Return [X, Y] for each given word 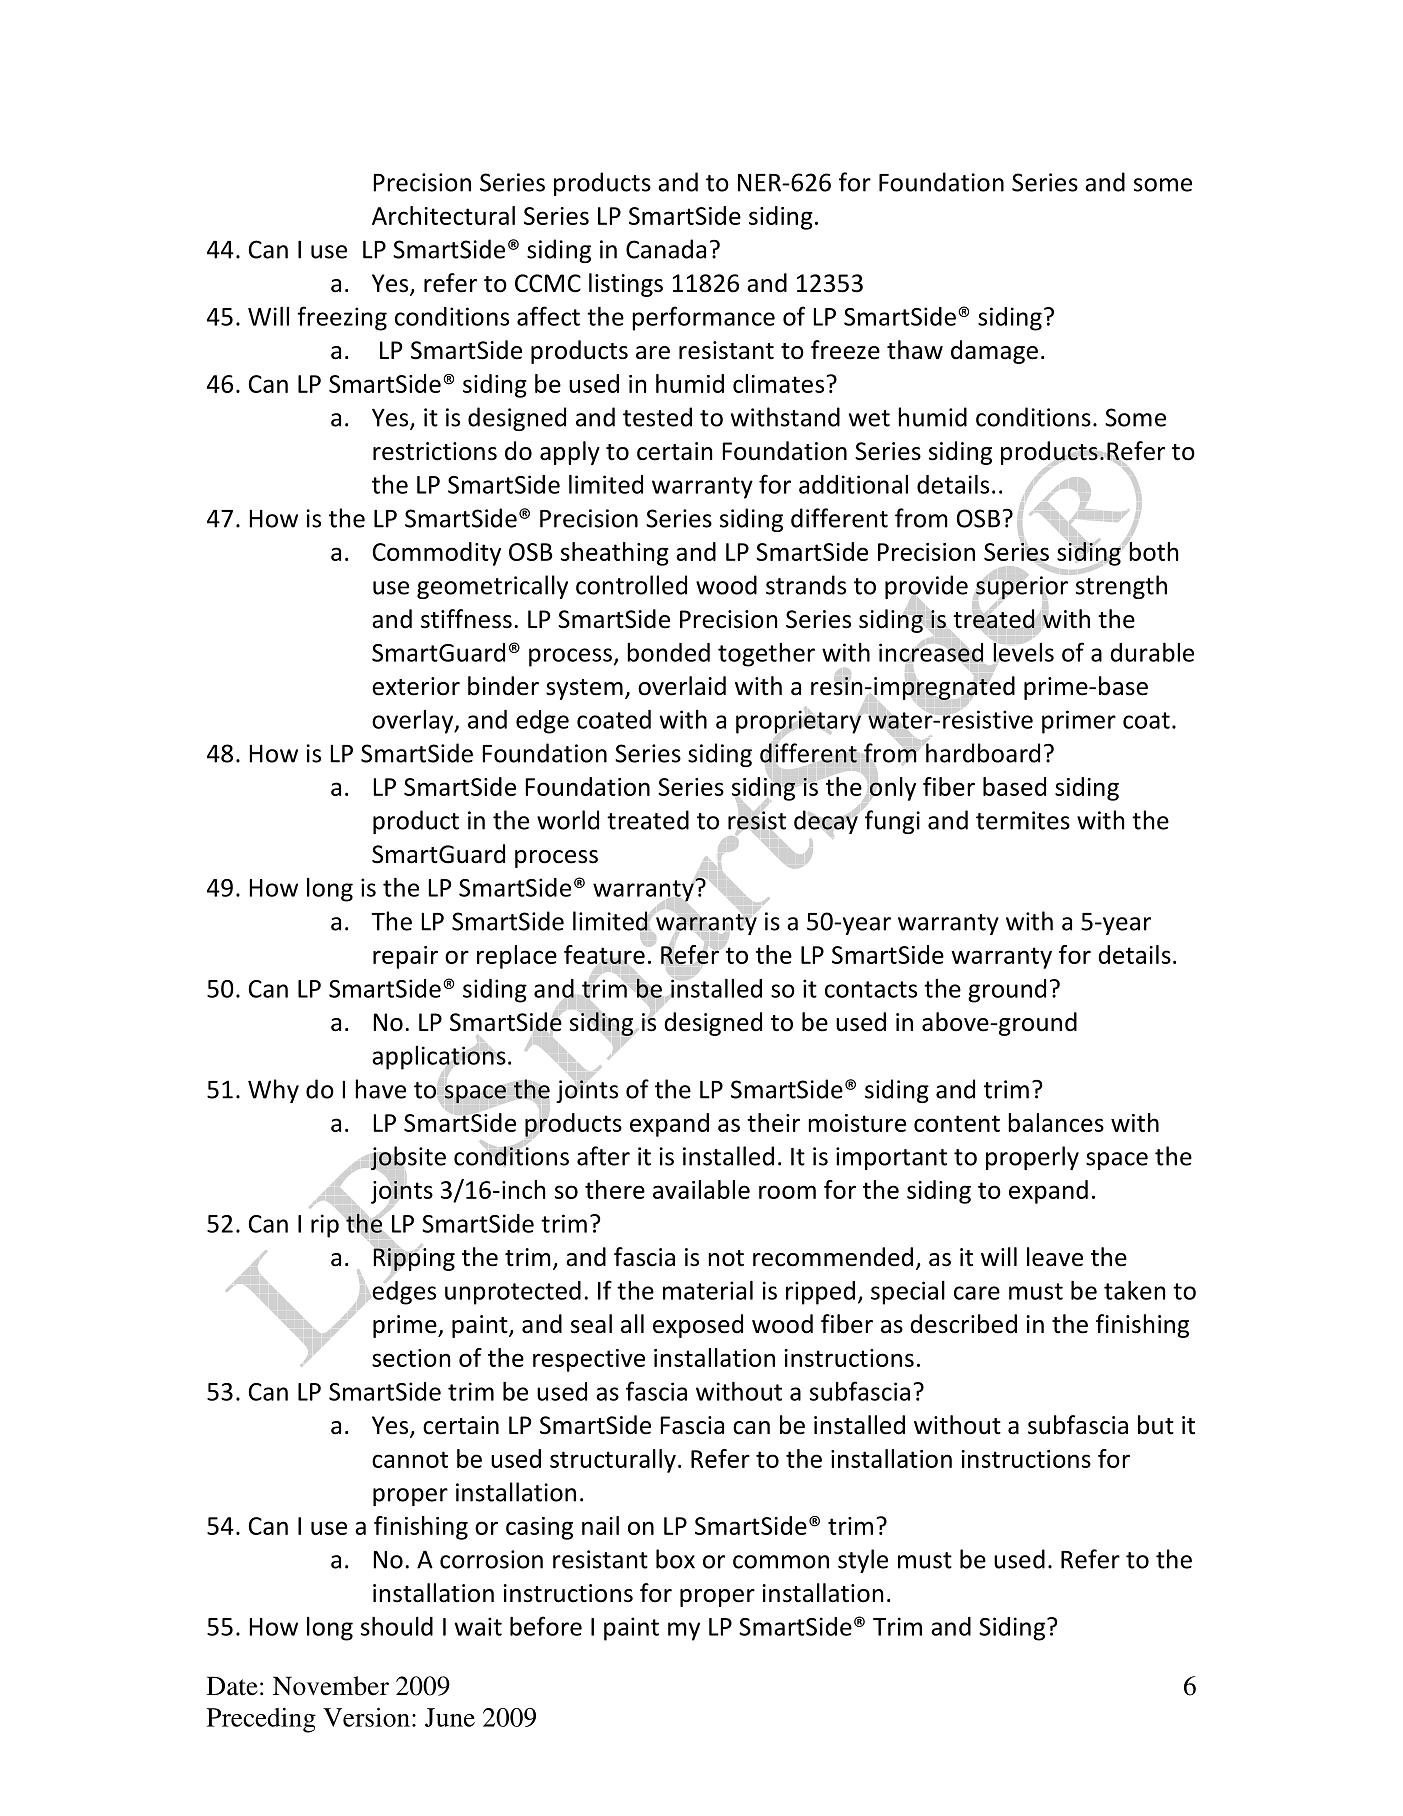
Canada [666, 249]
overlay [414, 722]
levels [1023, 652]
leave [1055, 1257]
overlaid [682, 686]
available [701, 1189]
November [331, 1686]
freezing [342, 318]
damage [994, 352]
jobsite [408, 1158]
